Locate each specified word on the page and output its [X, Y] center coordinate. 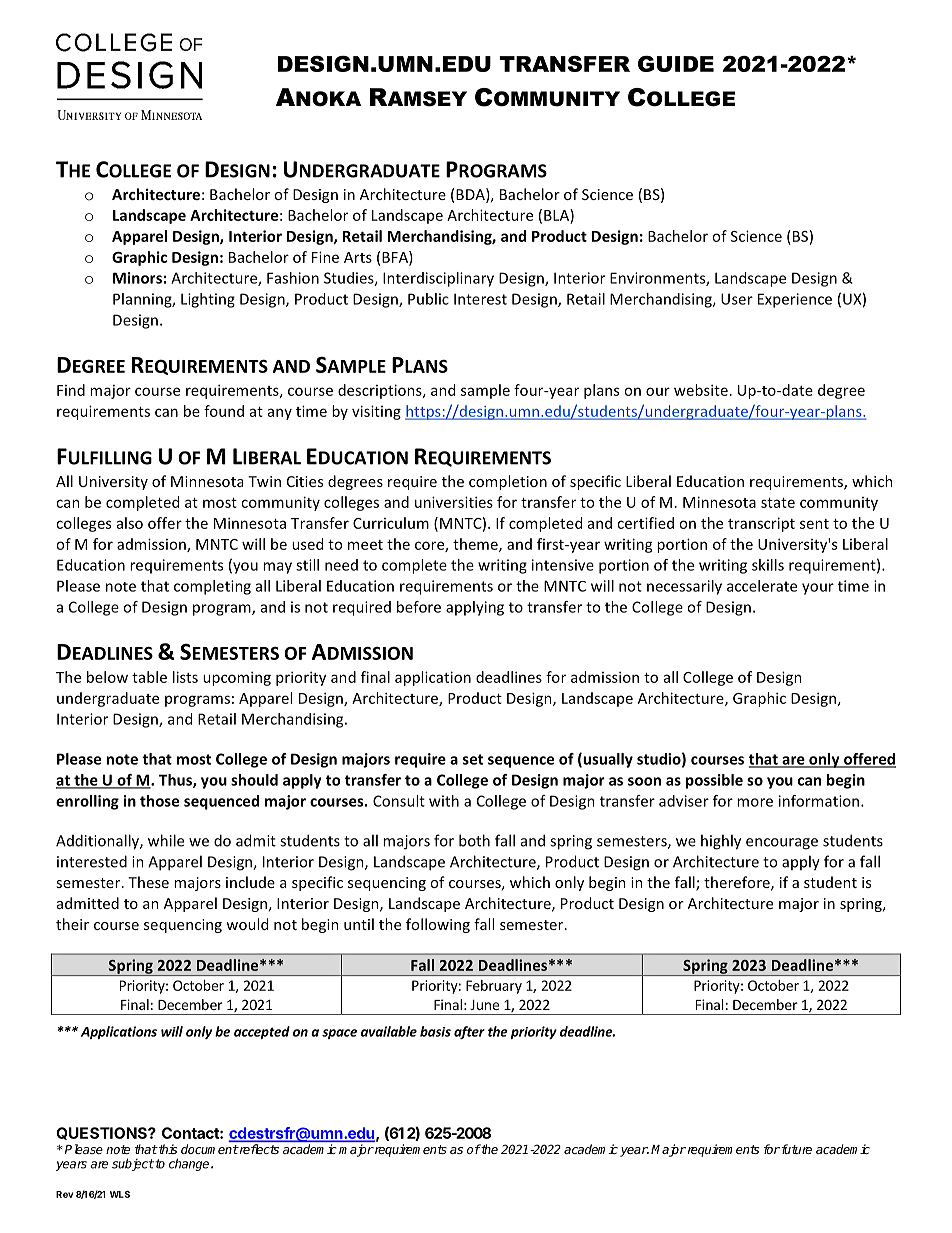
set [473, 759]
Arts [358, 257]
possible [714, 781]
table [149, 677]
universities [454, 502]
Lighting [208, 300]
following [438, 925]
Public [428, 299]
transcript [761, 524]
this [167, 1149]
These [148, 882]
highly [721, 842]
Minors [137, 278]
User [737, 299]
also [130, 523]
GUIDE [676, 64]
